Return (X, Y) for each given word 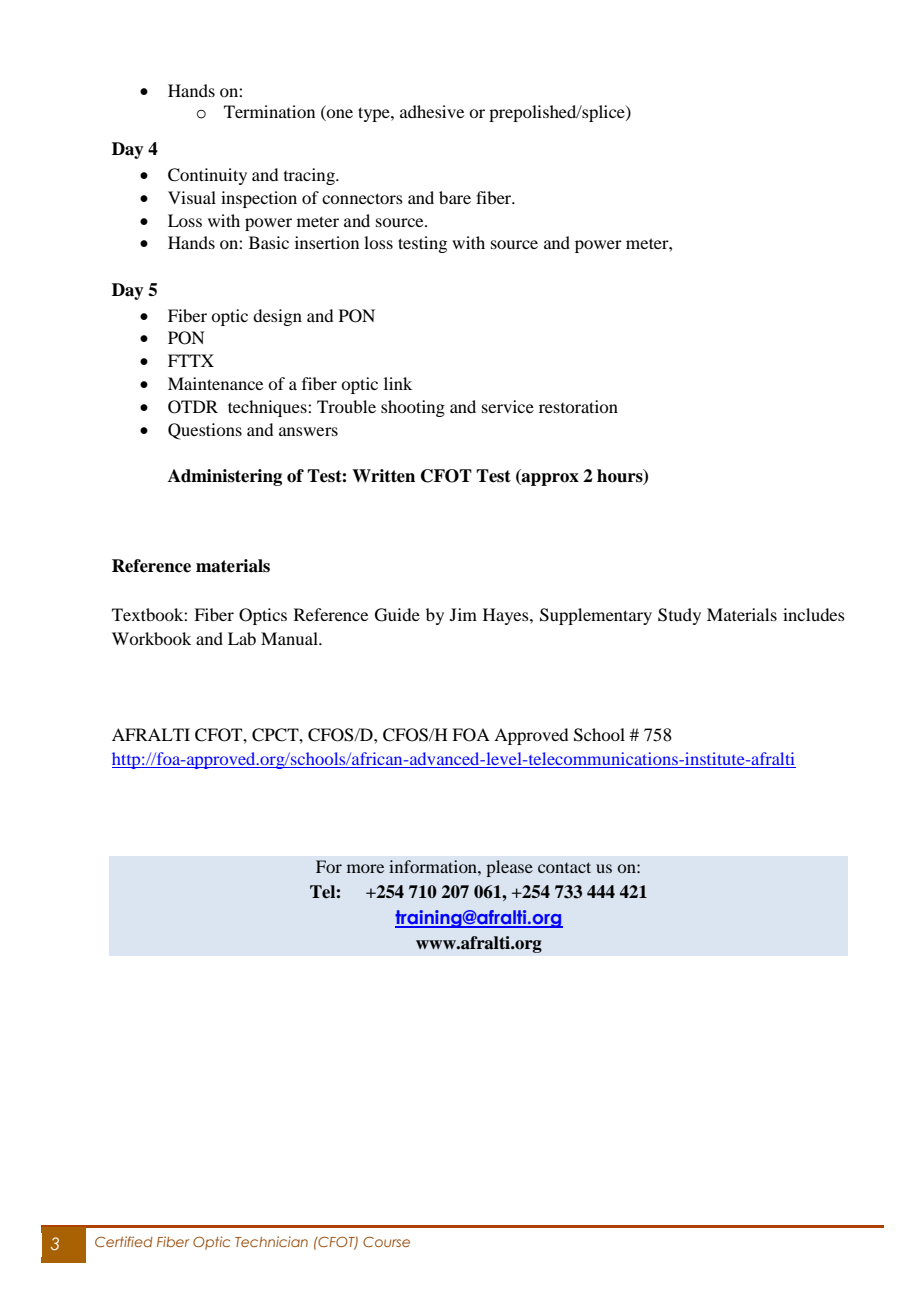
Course (386, 1241)
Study (679, 616)
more (365, 868)
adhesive (432, 111)
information (434, 866)
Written (383, 476)
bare (455, 197)
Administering (225, 477)
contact (564, 867)
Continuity (207, 176)
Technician (271, 1241)
